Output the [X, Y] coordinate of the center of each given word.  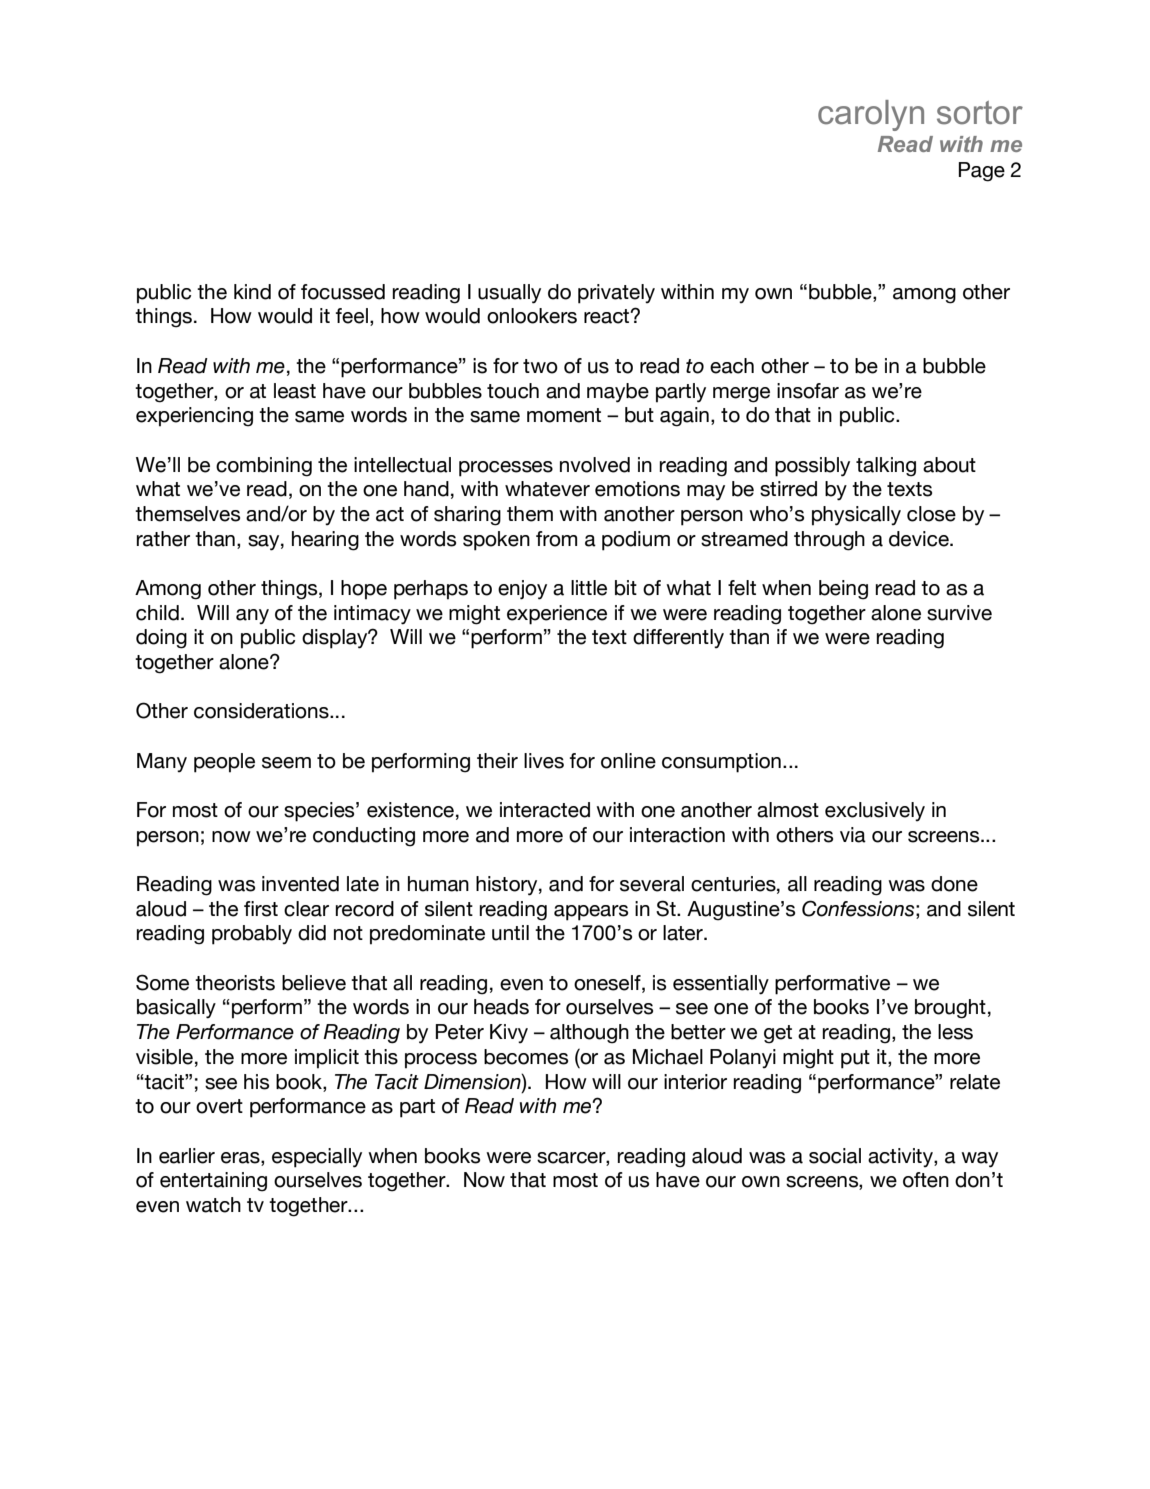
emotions [637, 489]
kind [252, 292]
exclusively [875, 811]
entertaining [213, 1182]
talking [886, 467]
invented [300, 884]
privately [616, 294]
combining [264, 467]
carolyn [871, 115]
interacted [545, 810]
